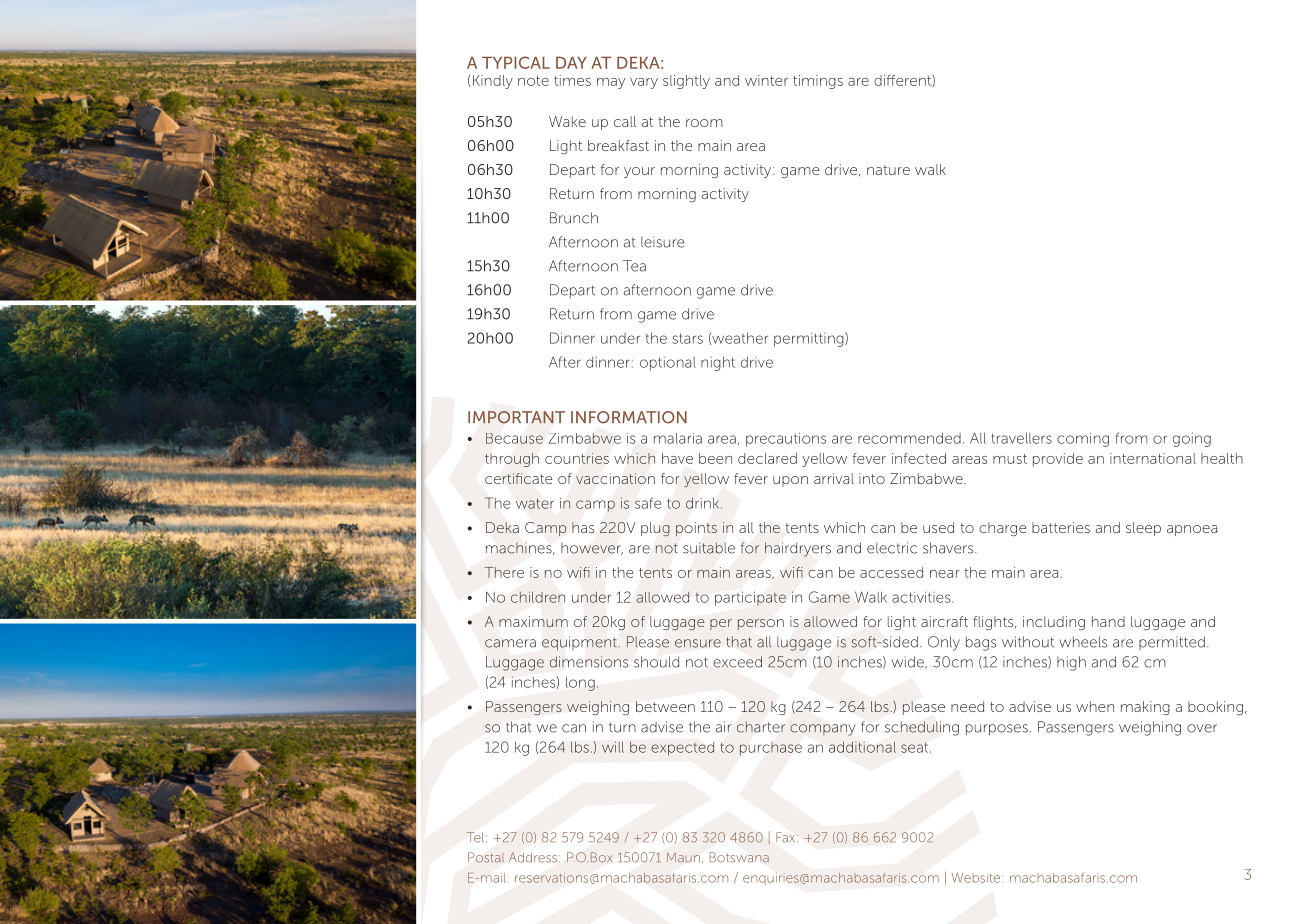 The height and width of the screenshot is (924, 1308). I want to click on arrival, so click(834, 478).
